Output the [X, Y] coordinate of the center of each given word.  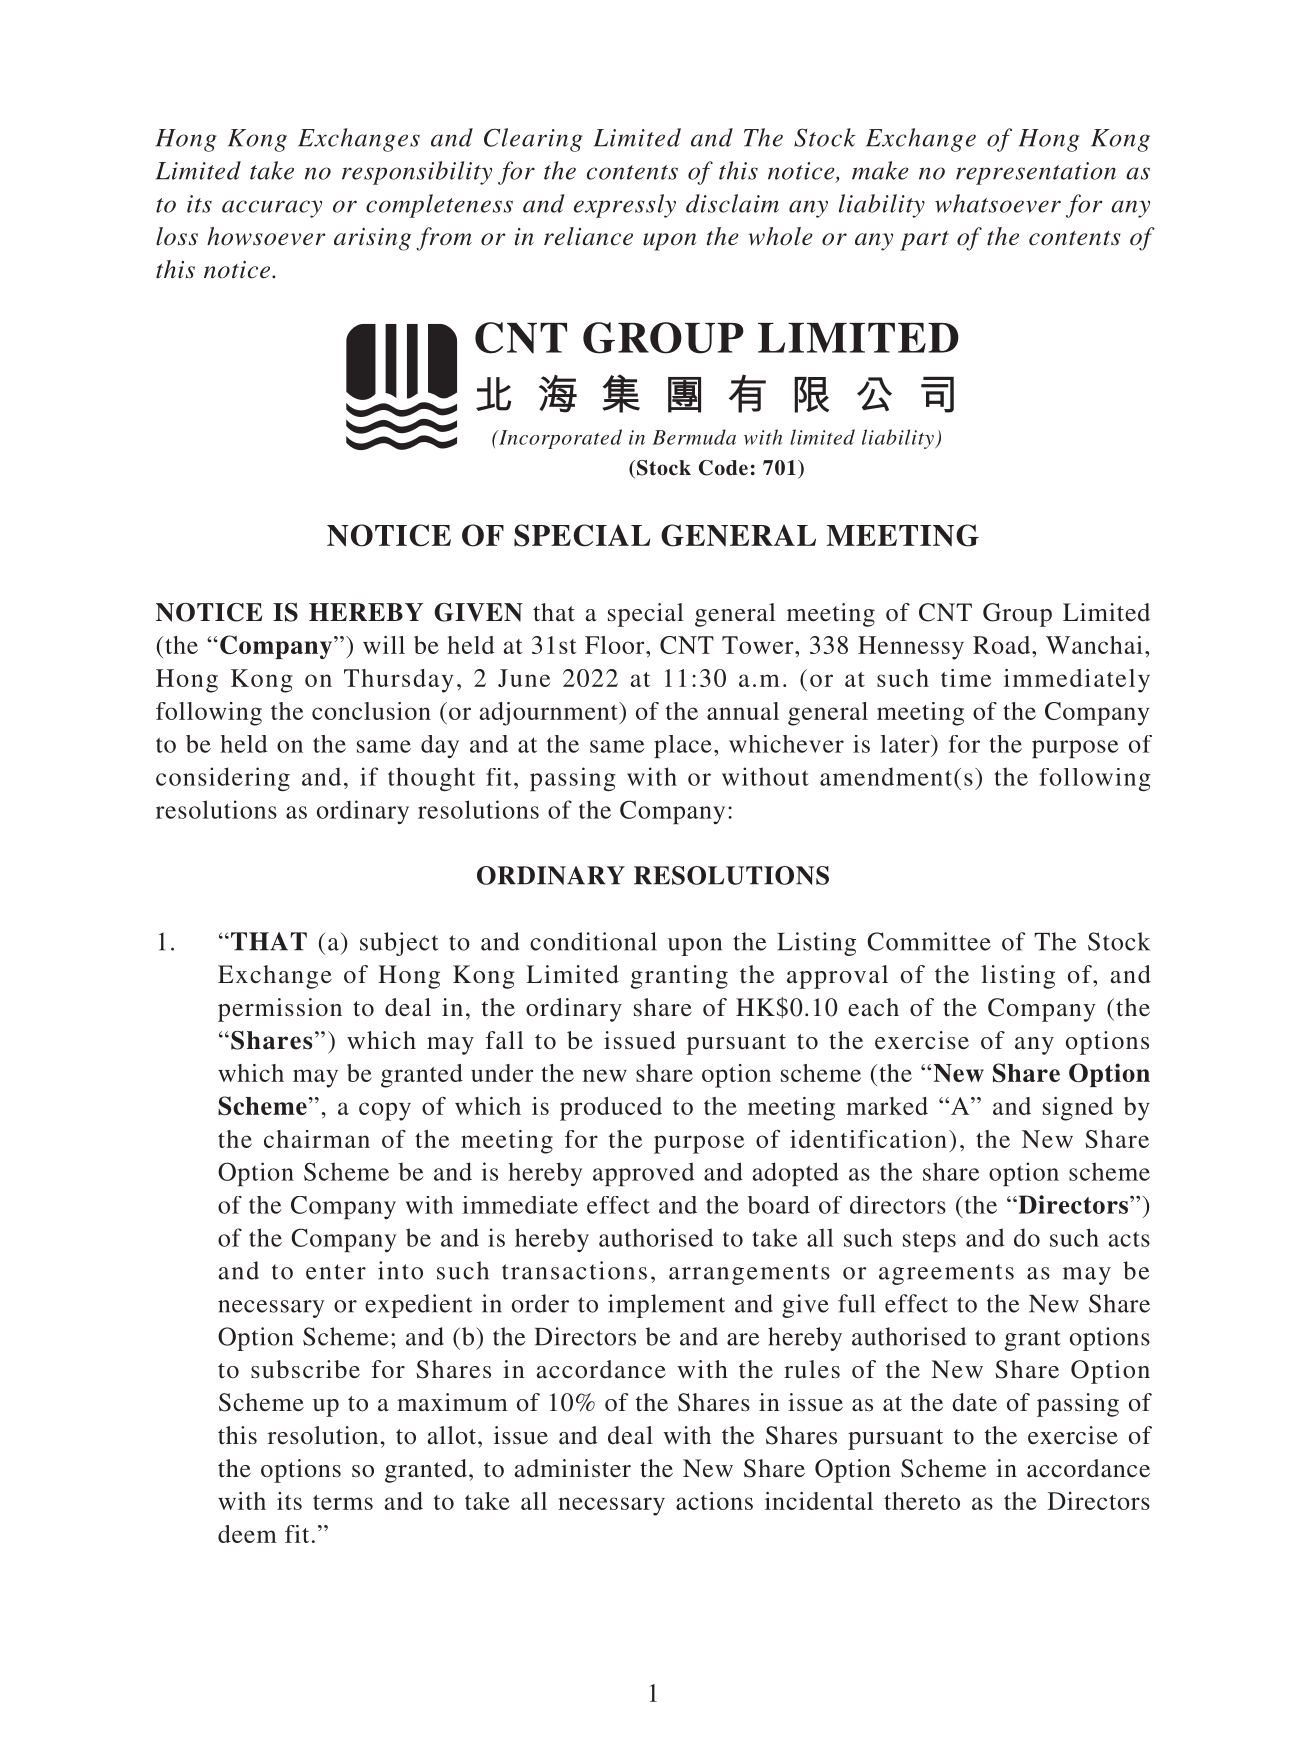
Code [723, 468]
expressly [625, 206]
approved [643, 1174]
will [384, 645]
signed [1078, 1109]
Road [1003, 645]
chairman [317, 1139]
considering [223, 779]
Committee [929, 941]
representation [1036, 173]
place [683, 746]
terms [343, 1502]
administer [572, 1468]
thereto [922, 1501]
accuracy [272, 209]
